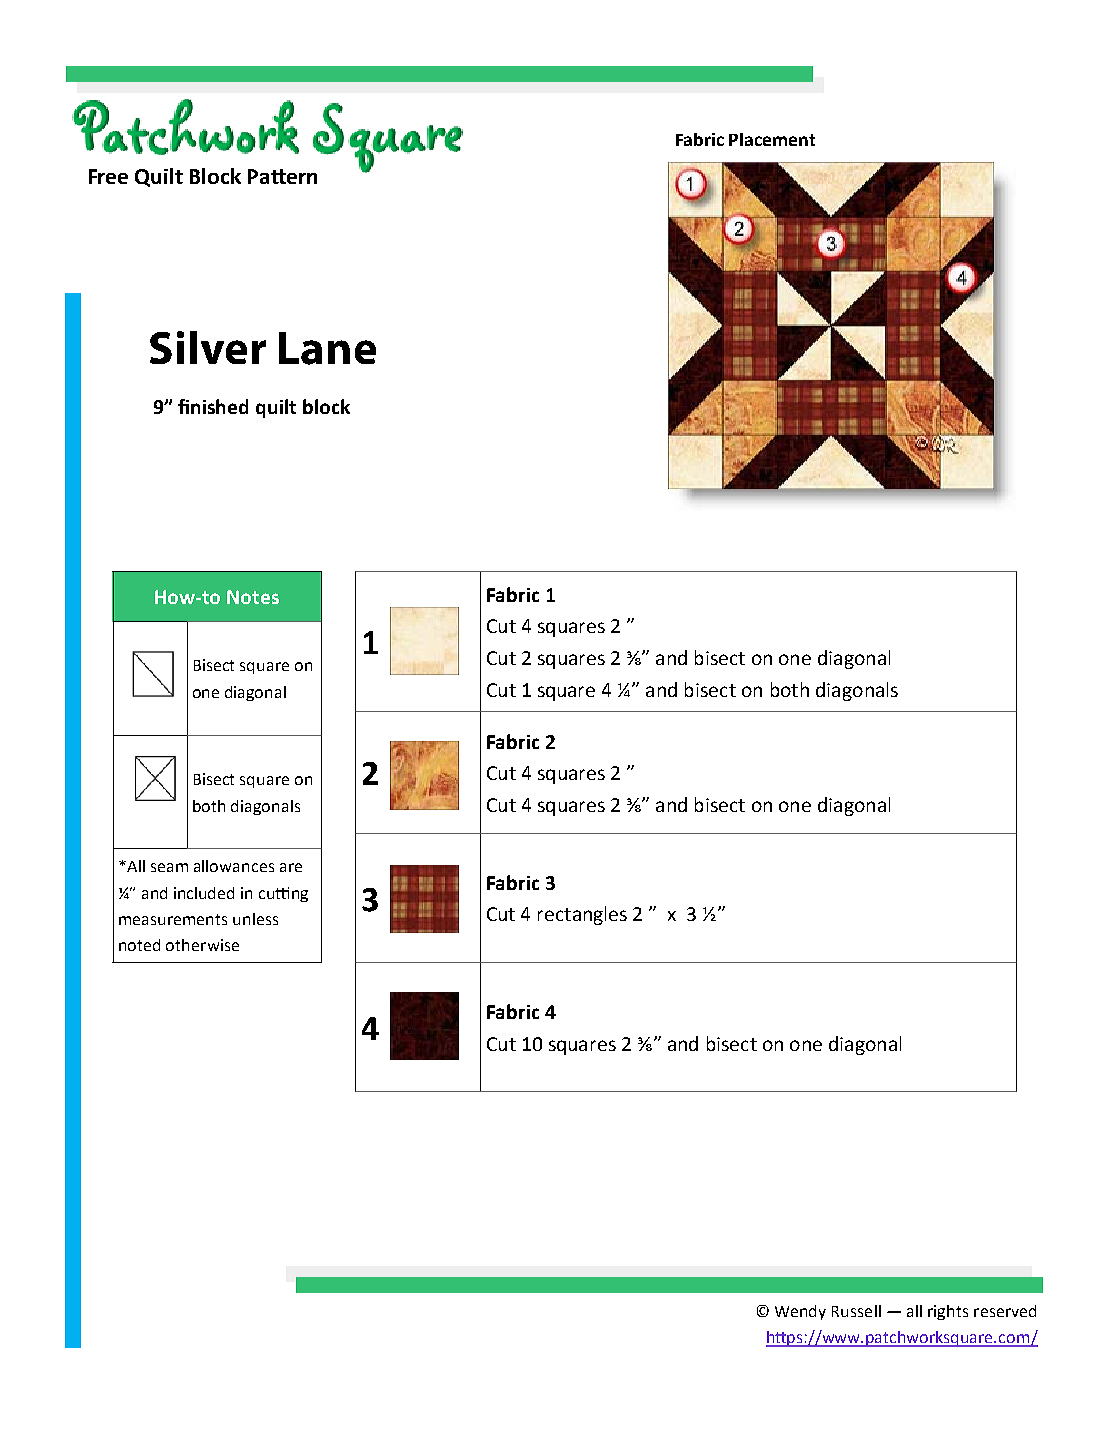 This document has width=1108, height=1434. I want to click on otherwise, so click(202, 945).
